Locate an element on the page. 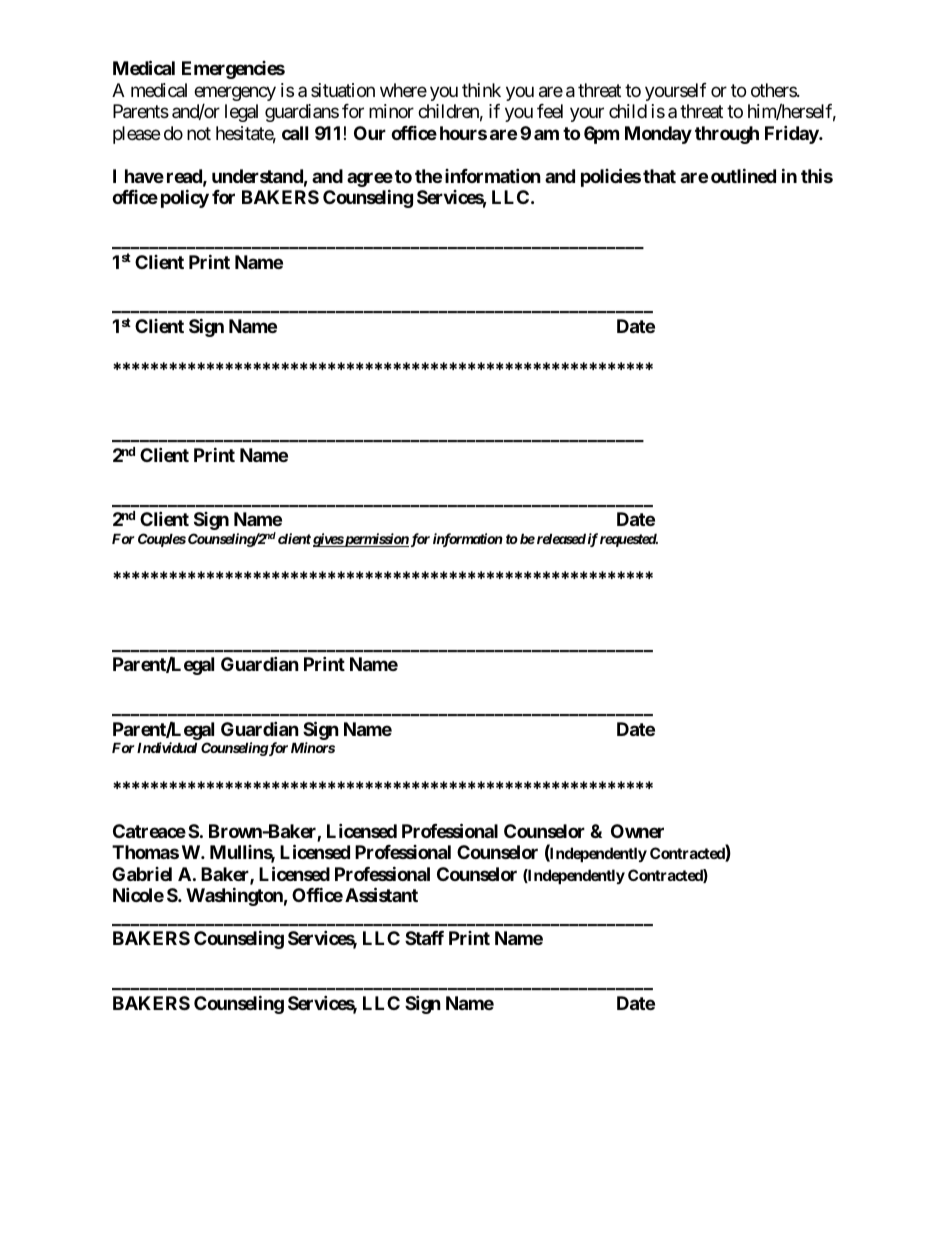 This image has width=952, height=1233. outlined is located at coordinates (743, 175).
